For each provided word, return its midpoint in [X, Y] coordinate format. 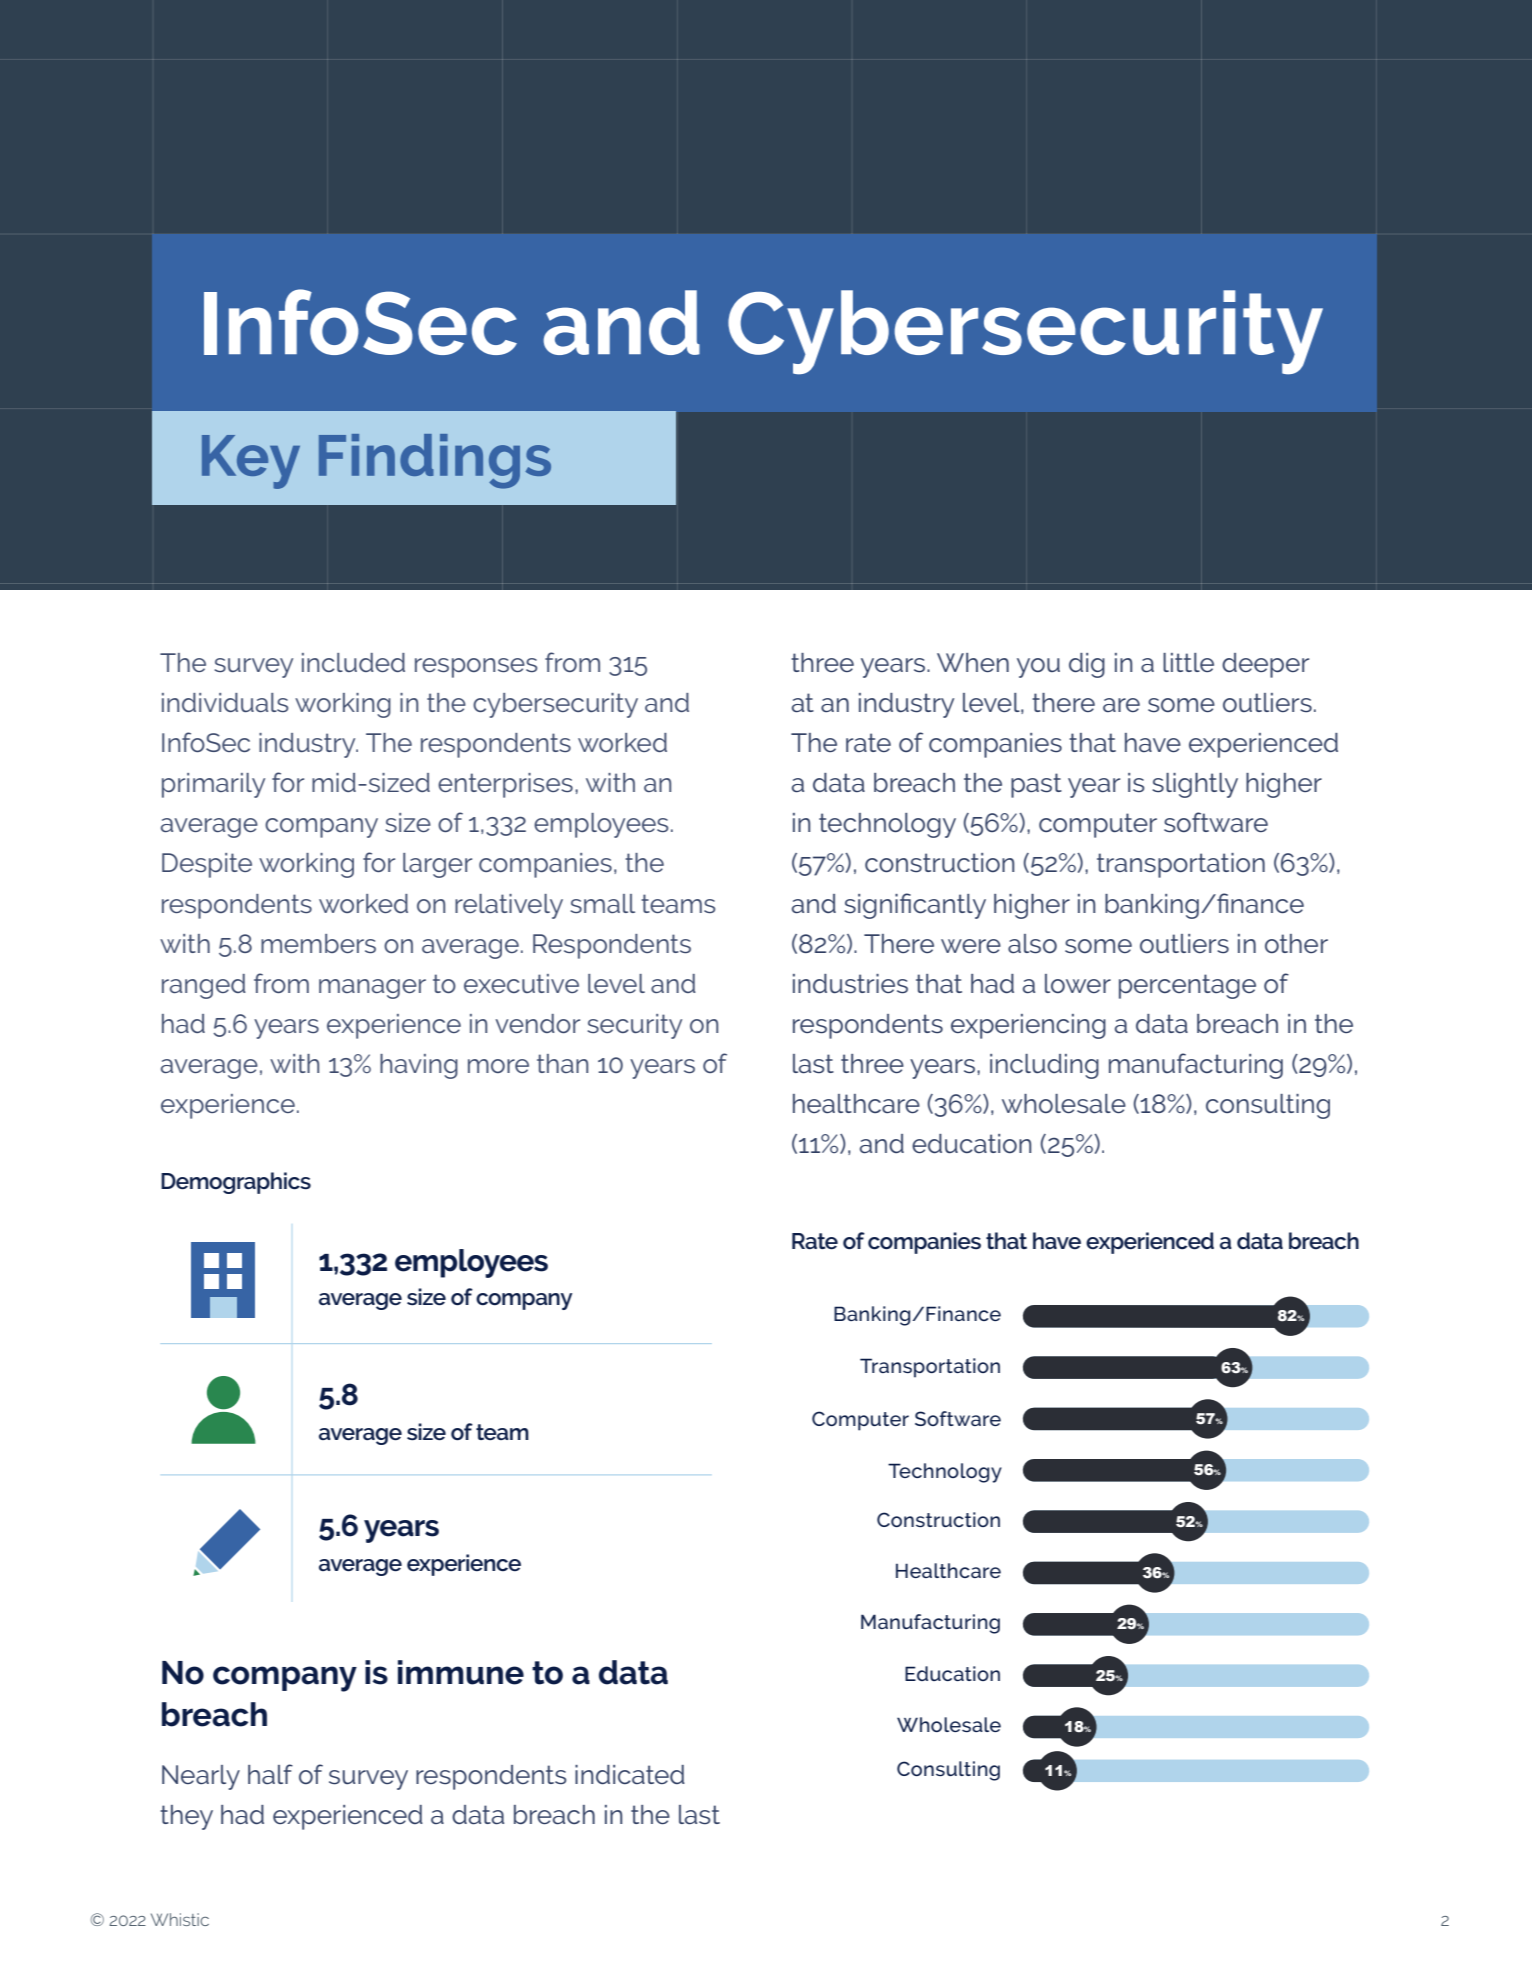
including [1044, 1066]
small [602, 903]
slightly [1195, 785]
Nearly [201, 1777]
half [270, 1774]
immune [461, 1672]
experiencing [1028, 1026]
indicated [630, 1775]
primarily [213, 785]
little [1188, 662]
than [562, 1063]
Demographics [236, 1183]
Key [251, 462]
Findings [435, 461]
